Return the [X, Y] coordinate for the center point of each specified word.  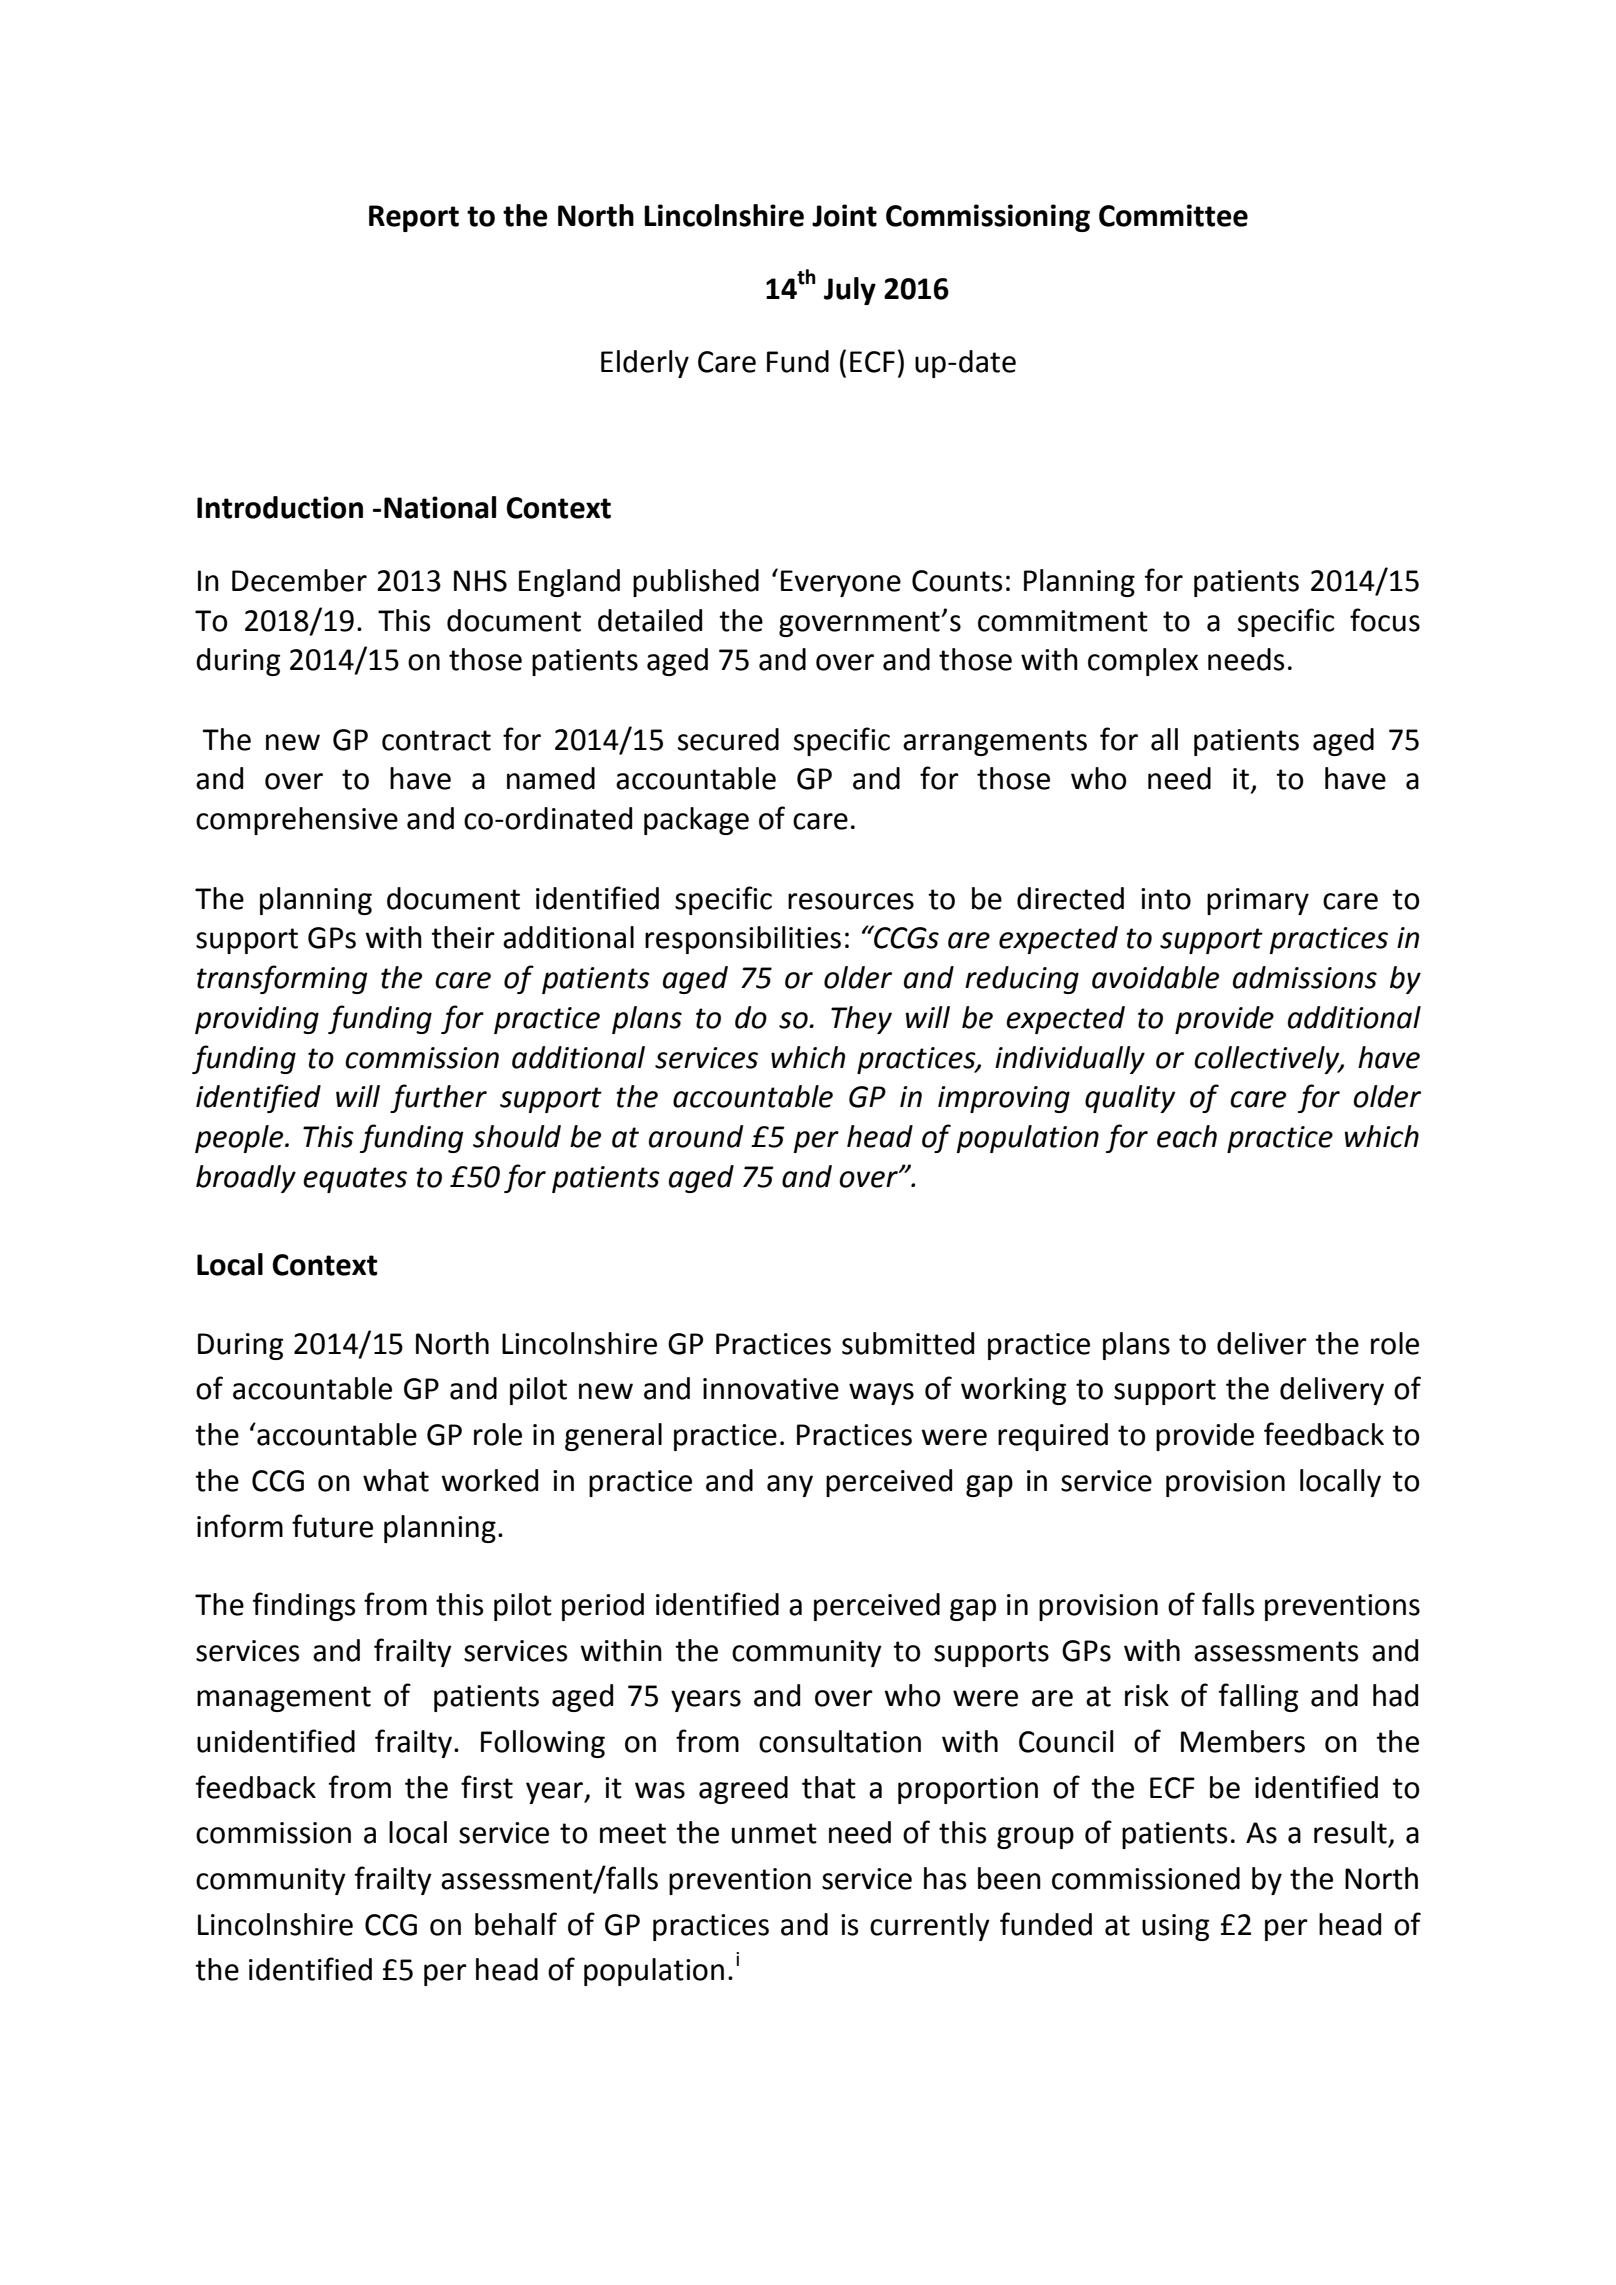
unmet [774, 1833]
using [1175, 1927]
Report [414, 218]
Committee [1173, 215]
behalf [516, 1924]
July [850, 291]
